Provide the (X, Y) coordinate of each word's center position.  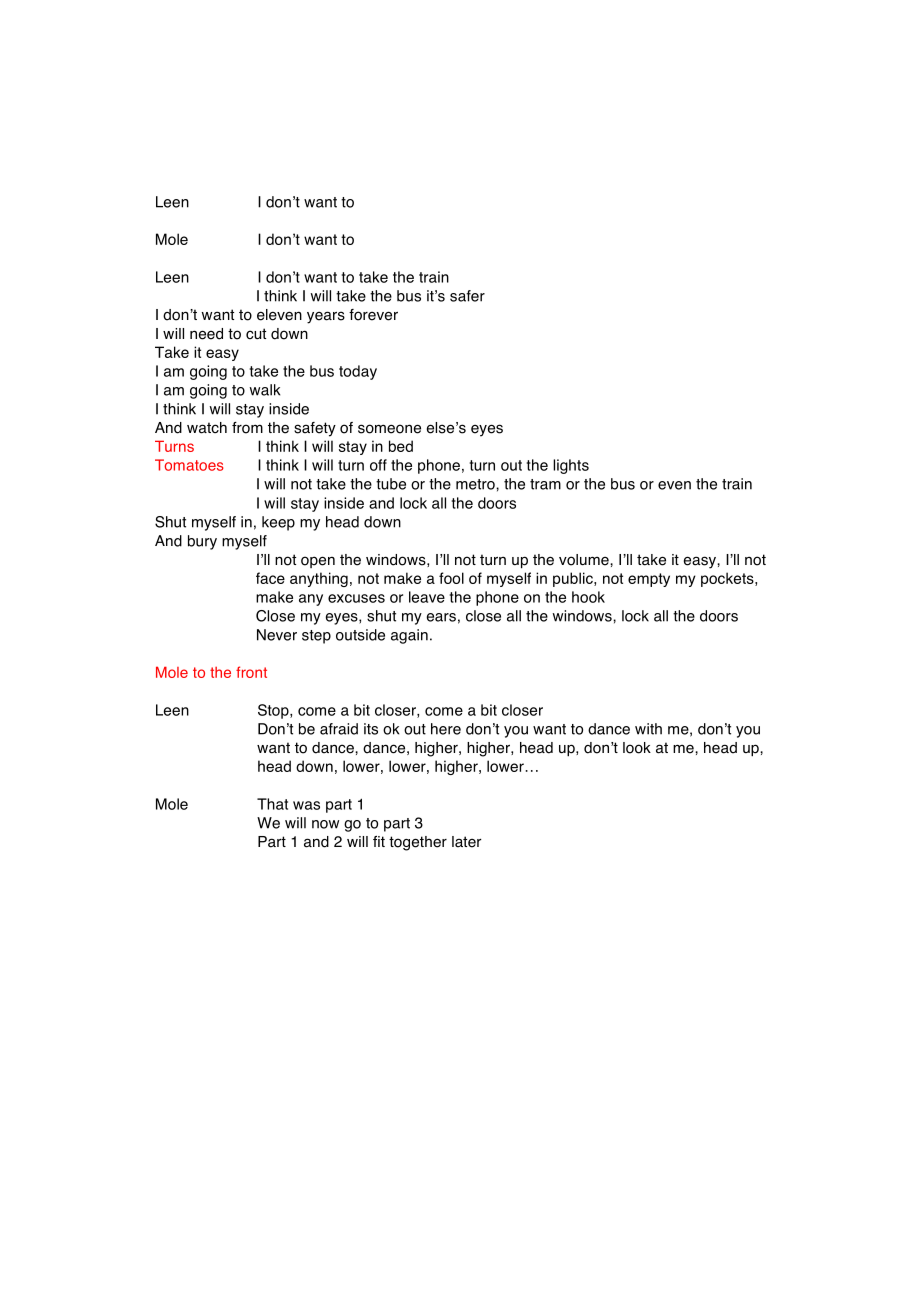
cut (256, 334)
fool (451, 578)
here (446, 729)
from (247, 428)
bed (401, 446)
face (270, 578)
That (272, 804)
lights (571, 466)
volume (585, 560)
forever (373, 315)
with (648, 729)
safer (467, 296)
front (251, 672)
